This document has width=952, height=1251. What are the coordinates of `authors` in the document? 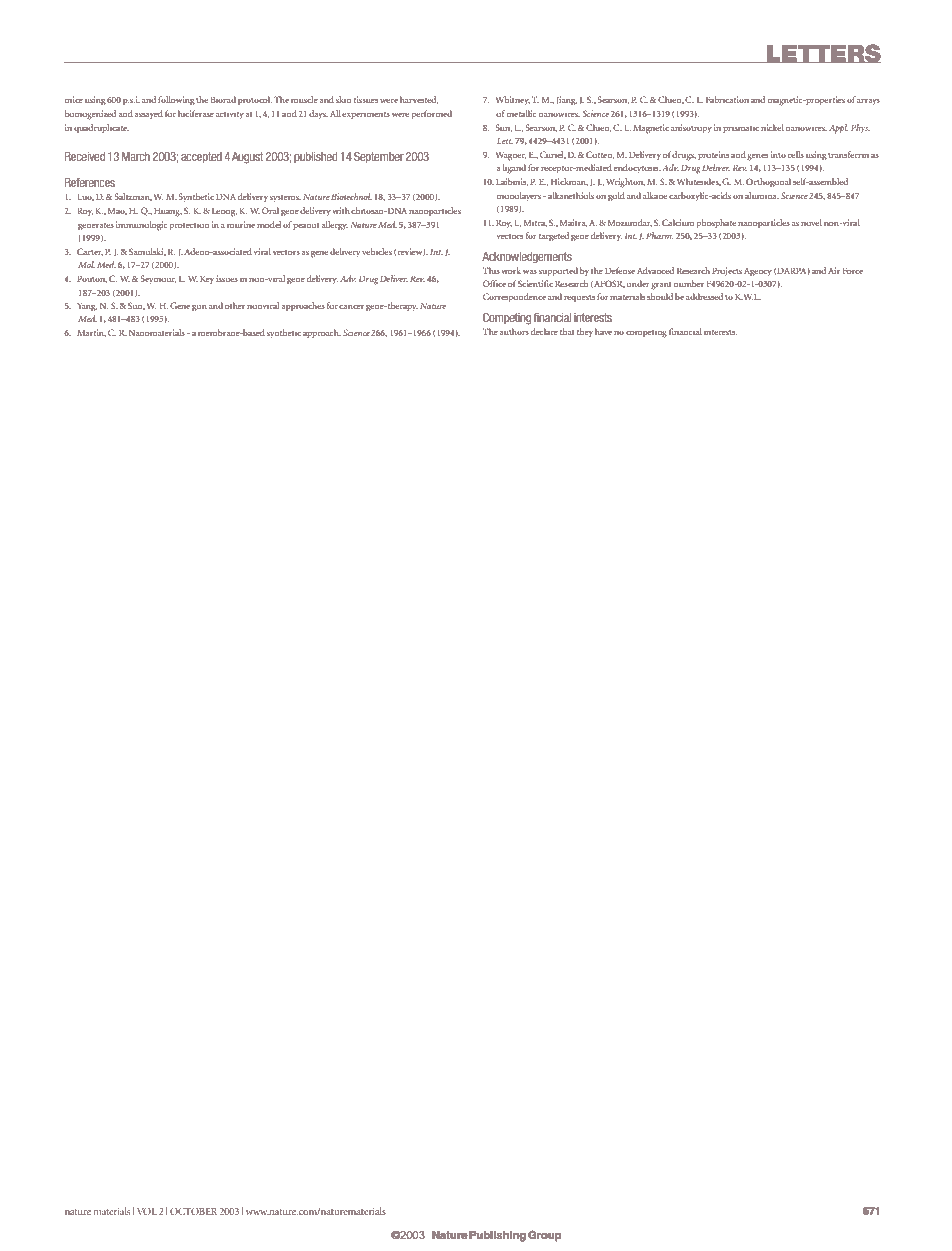 It's located at (514, 331).
